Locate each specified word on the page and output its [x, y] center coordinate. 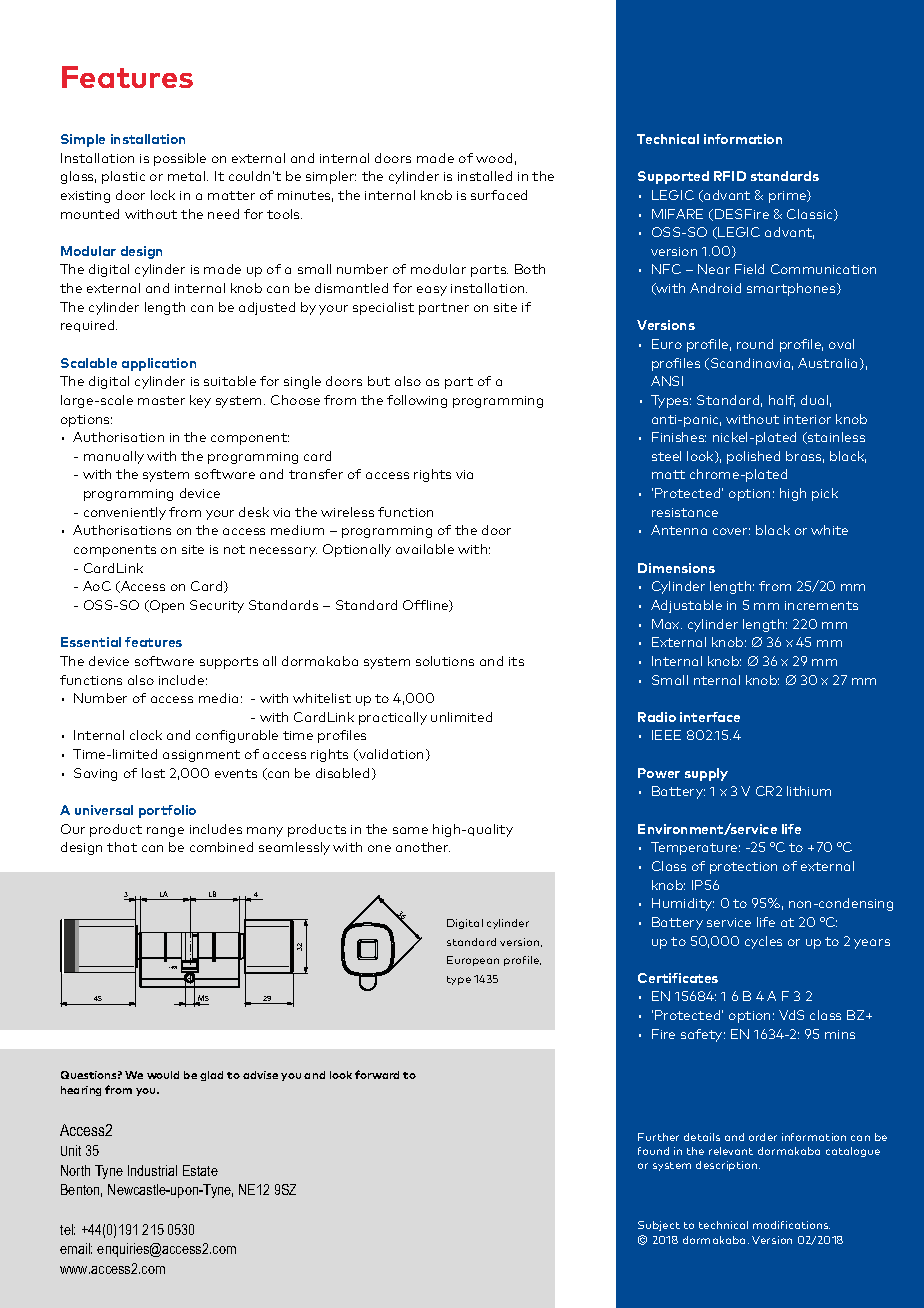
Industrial [152, 1170]
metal [188, 176]
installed [485, 176]
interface [710, 717]
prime [789, 196]
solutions [445, 661]
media [218, 698]
